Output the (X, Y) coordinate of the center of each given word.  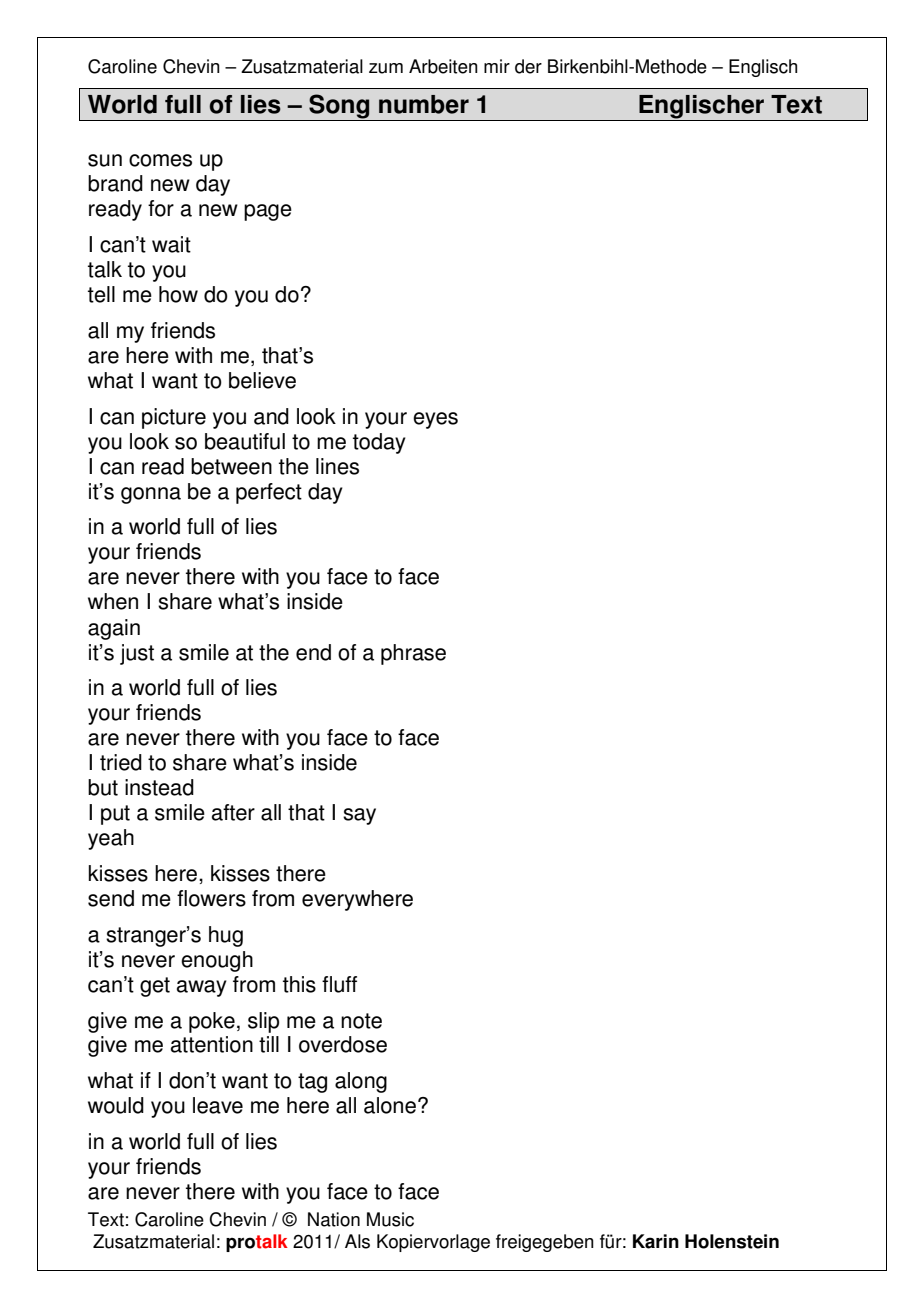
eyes (435, 420)
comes (160, 160)
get (155, 987)
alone (390, 1105)
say (359, 816)
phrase (413, 654)
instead (159, 787)
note (361, 1021)
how (178, 294)
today (379, 443)
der (528, 66)
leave (218, 1105)
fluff (339, 984)
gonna (151, 495)
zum (386, 68)
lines (337, 466)
